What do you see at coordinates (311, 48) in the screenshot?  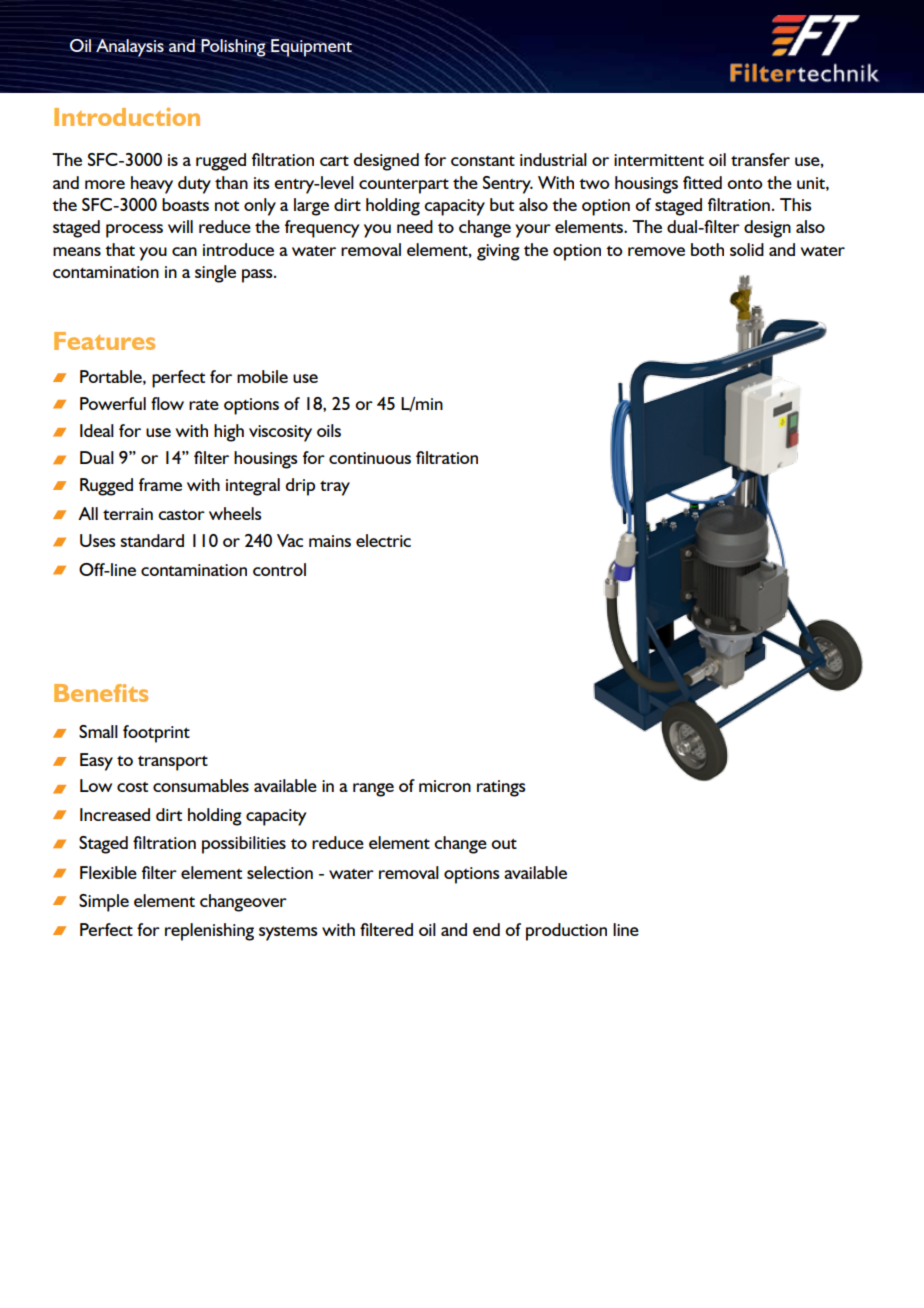 I see `Equipment` at bounding box center [311, 48].
